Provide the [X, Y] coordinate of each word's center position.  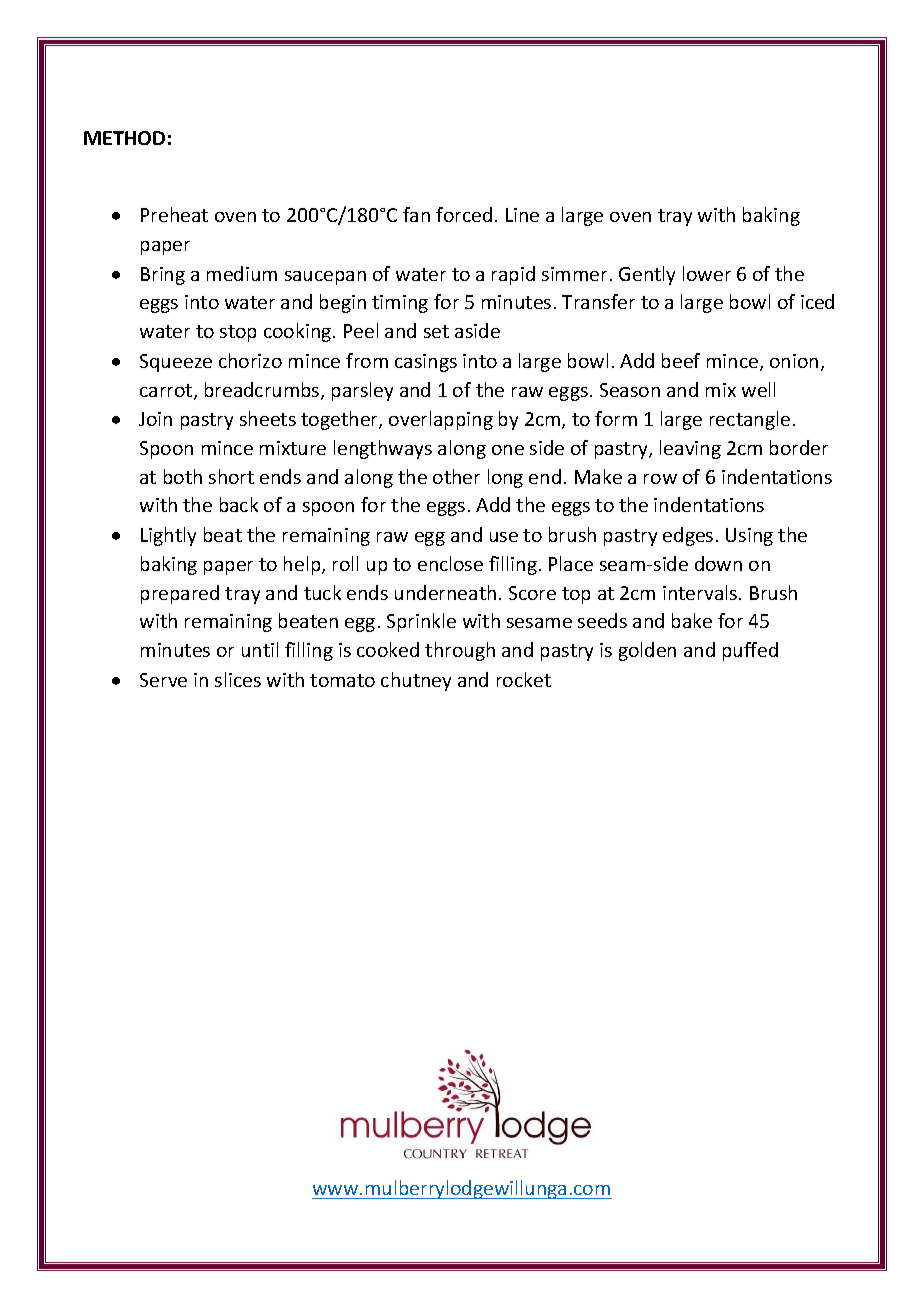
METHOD [124, 138]
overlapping [441, 420]
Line [522, 215]
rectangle [750, 420]
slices [238, 679]
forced [464, 214]
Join [155, 419]
